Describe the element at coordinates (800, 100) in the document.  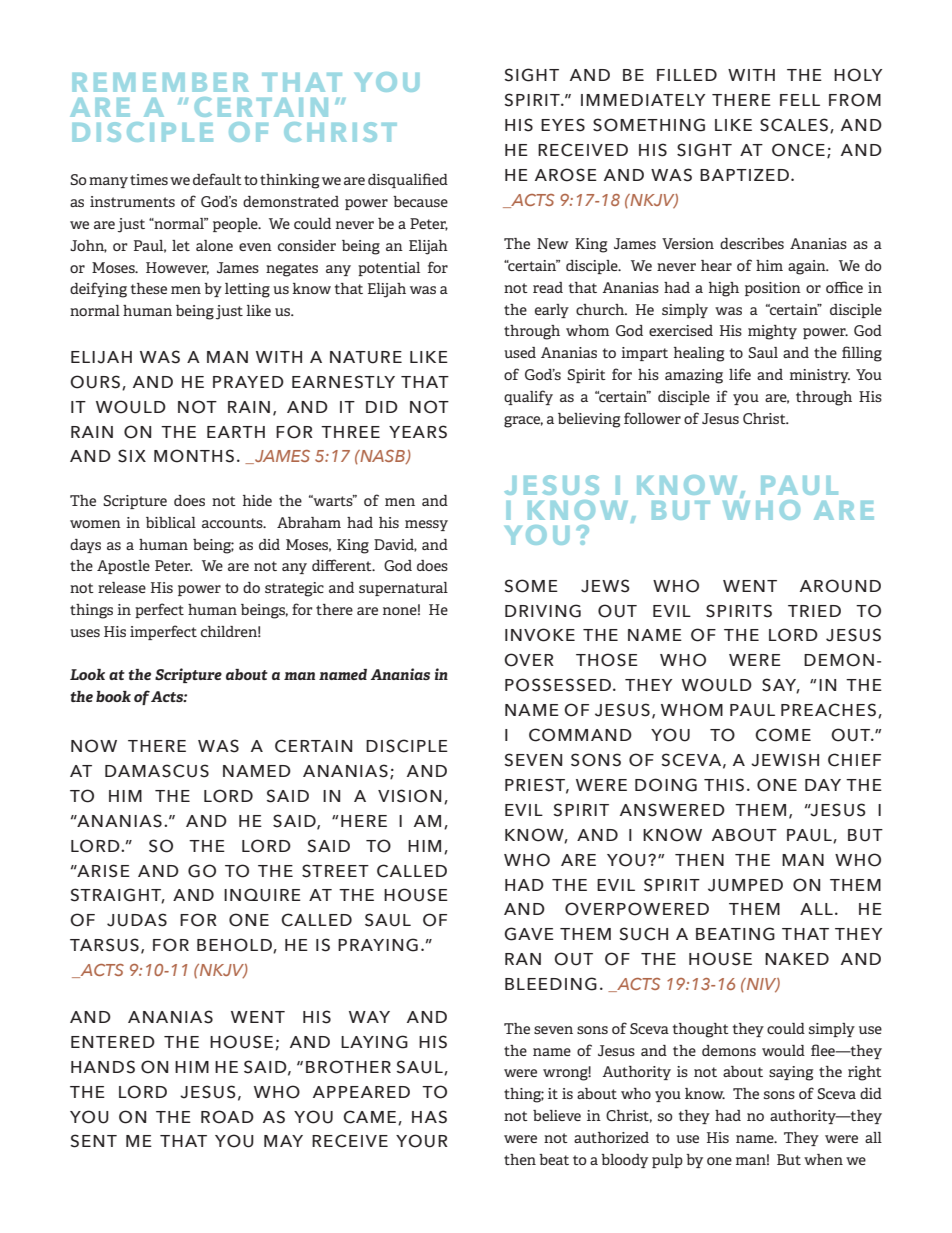
I see `FELL` at that location.
